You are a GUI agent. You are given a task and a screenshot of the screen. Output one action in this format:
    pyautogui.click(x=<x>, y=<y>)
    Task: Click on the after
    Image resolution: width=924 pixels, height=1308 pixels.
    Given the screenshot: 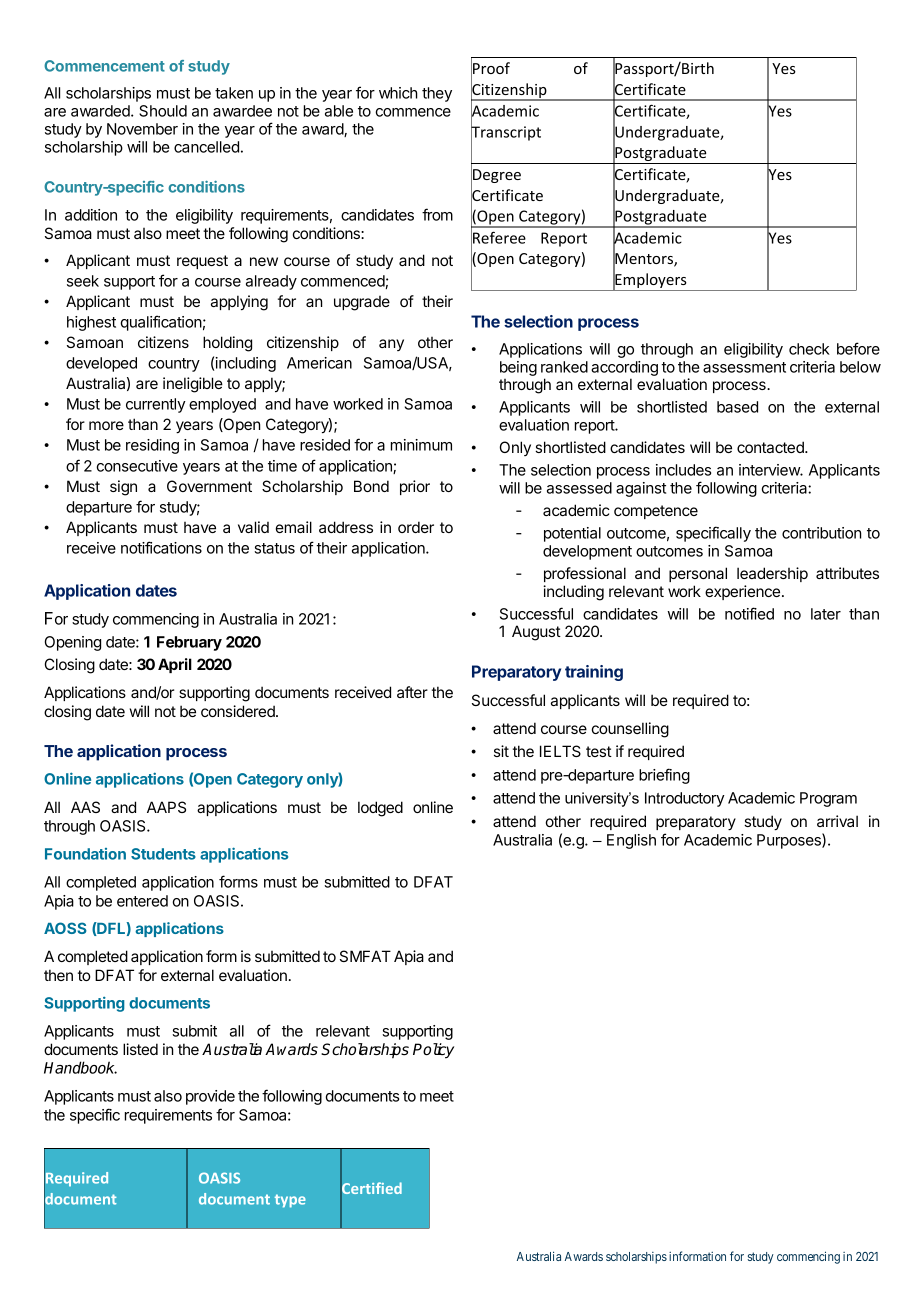 What is the action you would take?
    pyautogui.click(x=412, y=692)
